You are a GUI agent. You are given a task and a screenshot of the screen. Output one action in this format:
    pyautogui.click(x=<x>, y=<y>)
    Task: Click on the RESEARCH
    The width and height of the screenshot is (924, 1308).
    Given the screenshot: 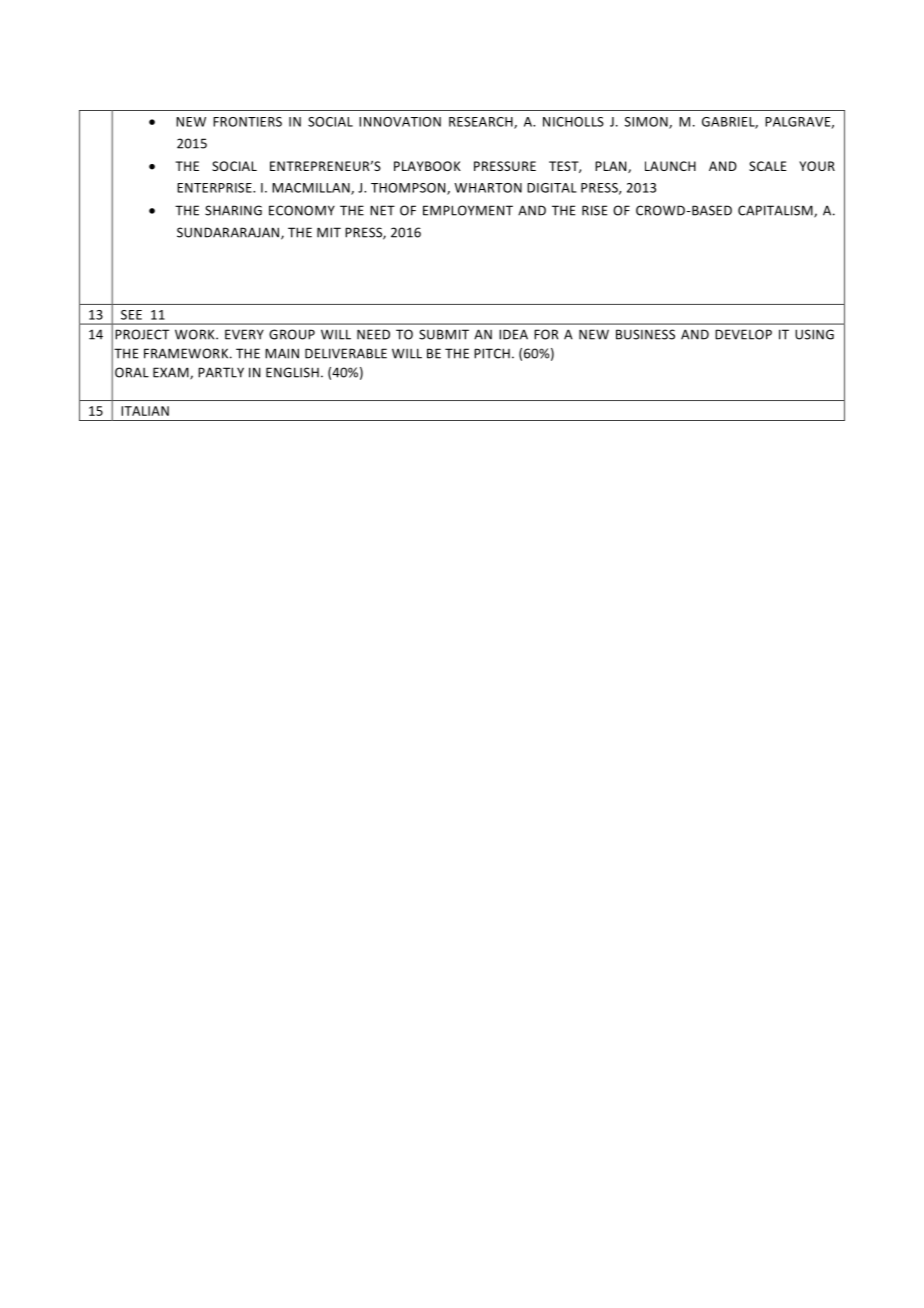 What is the action you would take?
    pyautogui.click(x=482, y=123)
